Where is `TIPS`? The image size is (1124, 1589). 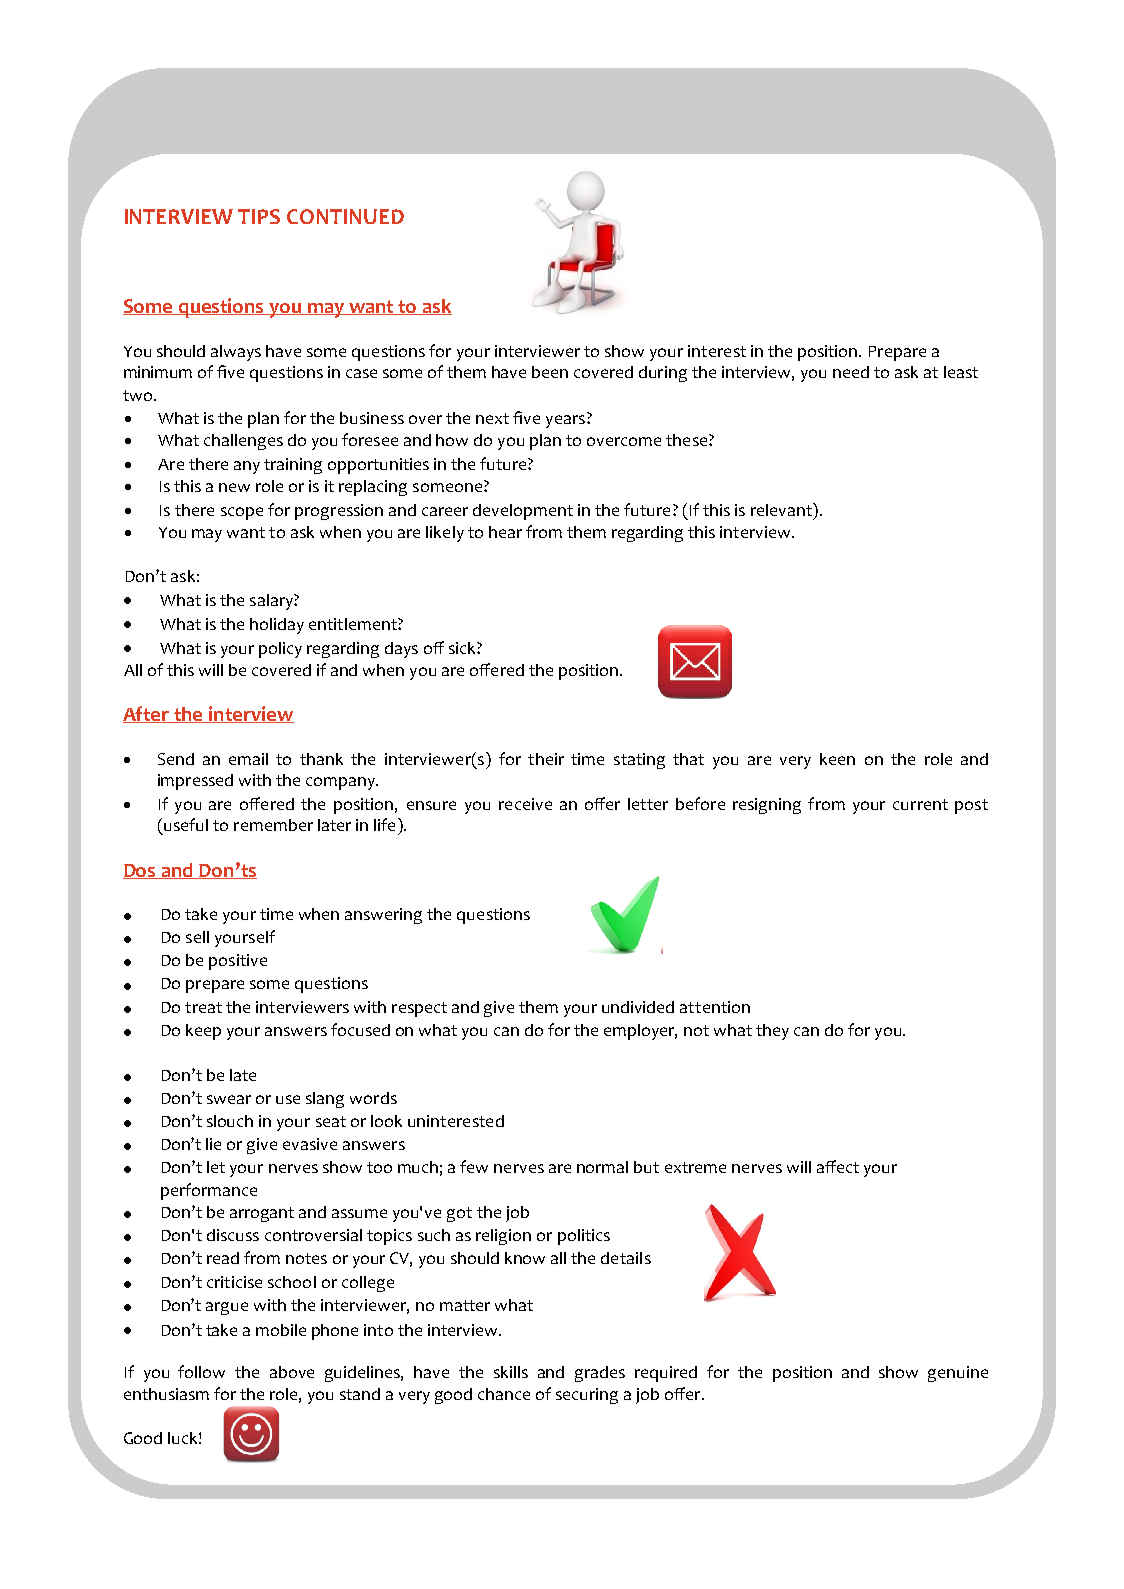
TIPS is located at coordinates (259, 216).
